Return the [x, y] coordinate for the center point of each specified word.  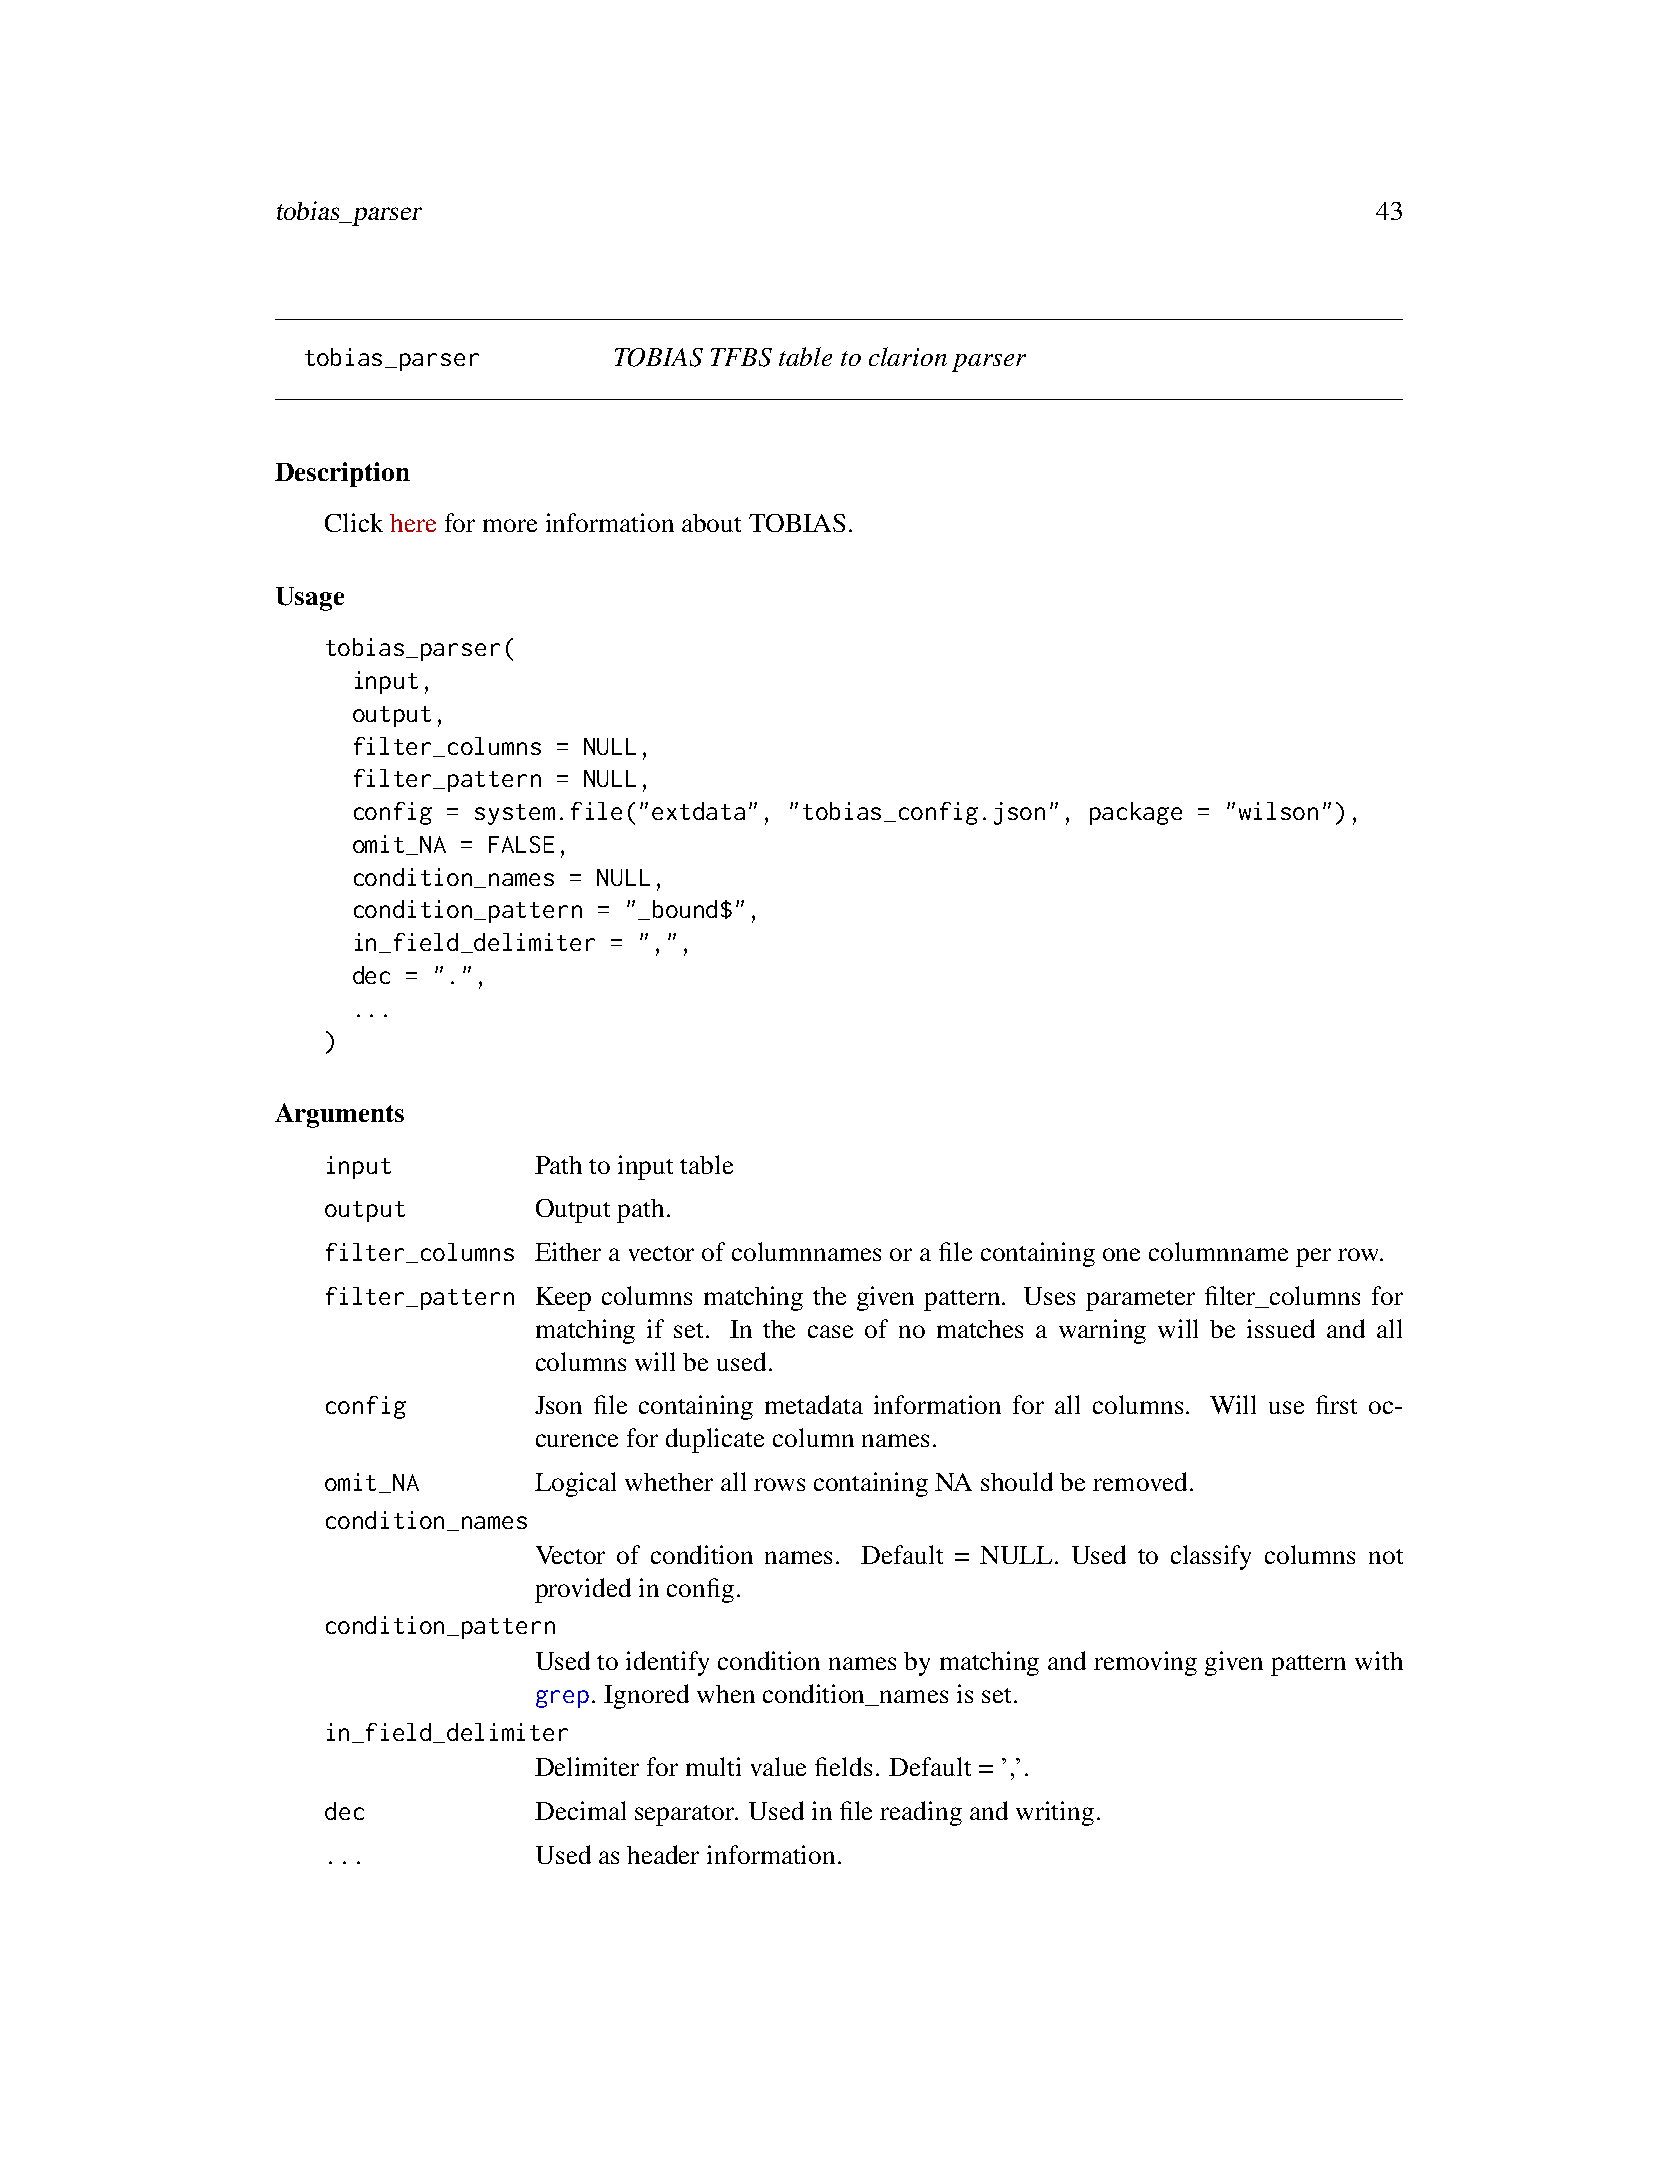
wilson [1278, 811]
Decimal [580, 1810]
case [830, 1331]
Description [342, 474]
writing [1055, 1813]
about [711, 523]
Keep [563, 1299]
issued [1281, 1328]
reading [921, 1813]
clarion [908, 356]
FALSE [521, 844]
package [1136, 813]
